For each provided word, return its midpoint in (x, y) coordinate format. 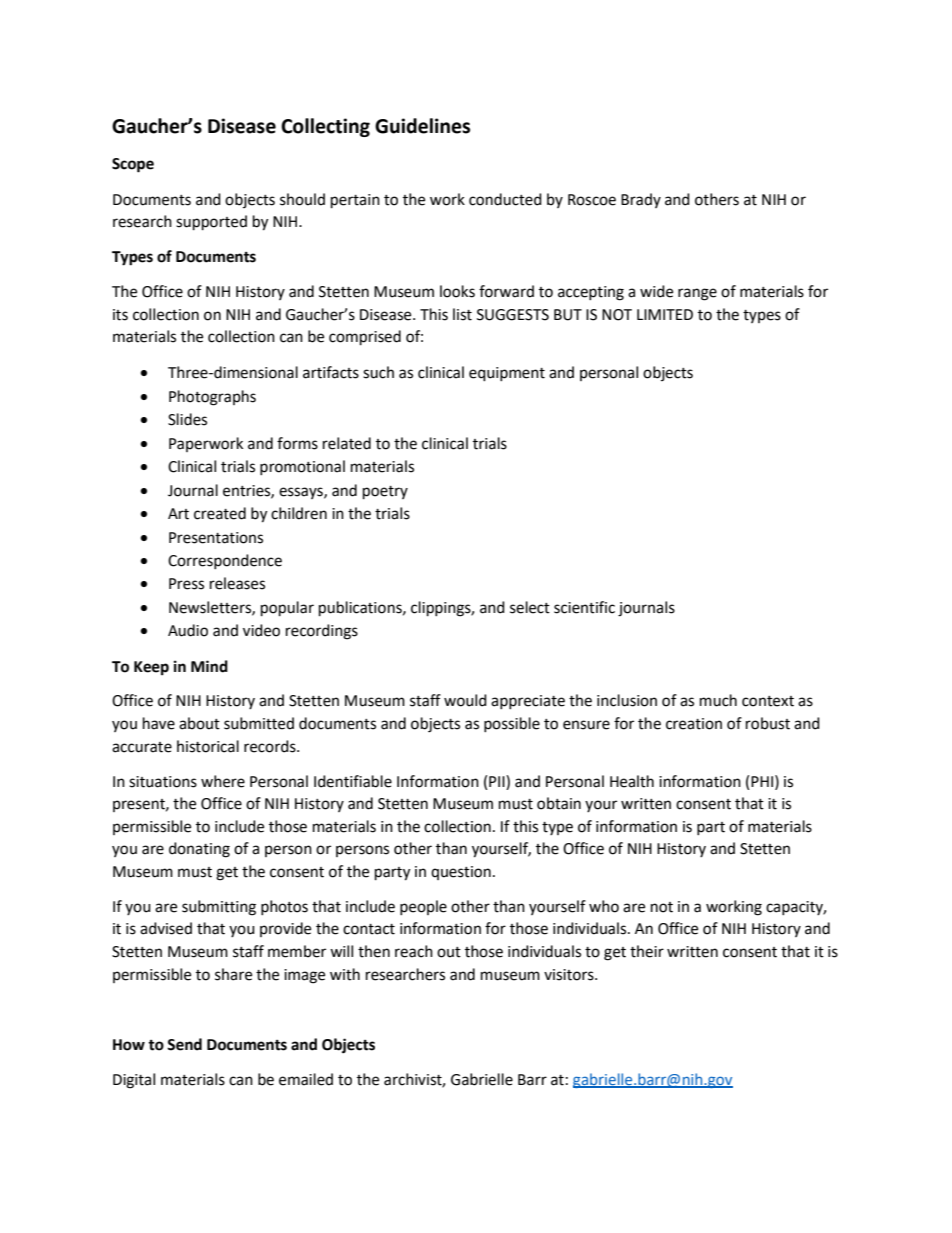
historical (208, 746)
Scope (133, 165)
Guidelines (422, 126)
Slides (187, 419)
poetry (385, 493)
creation (694, 724)
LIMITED (665, 314)
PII (498, 781)
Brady (641, 200)
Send (184, 1044)
